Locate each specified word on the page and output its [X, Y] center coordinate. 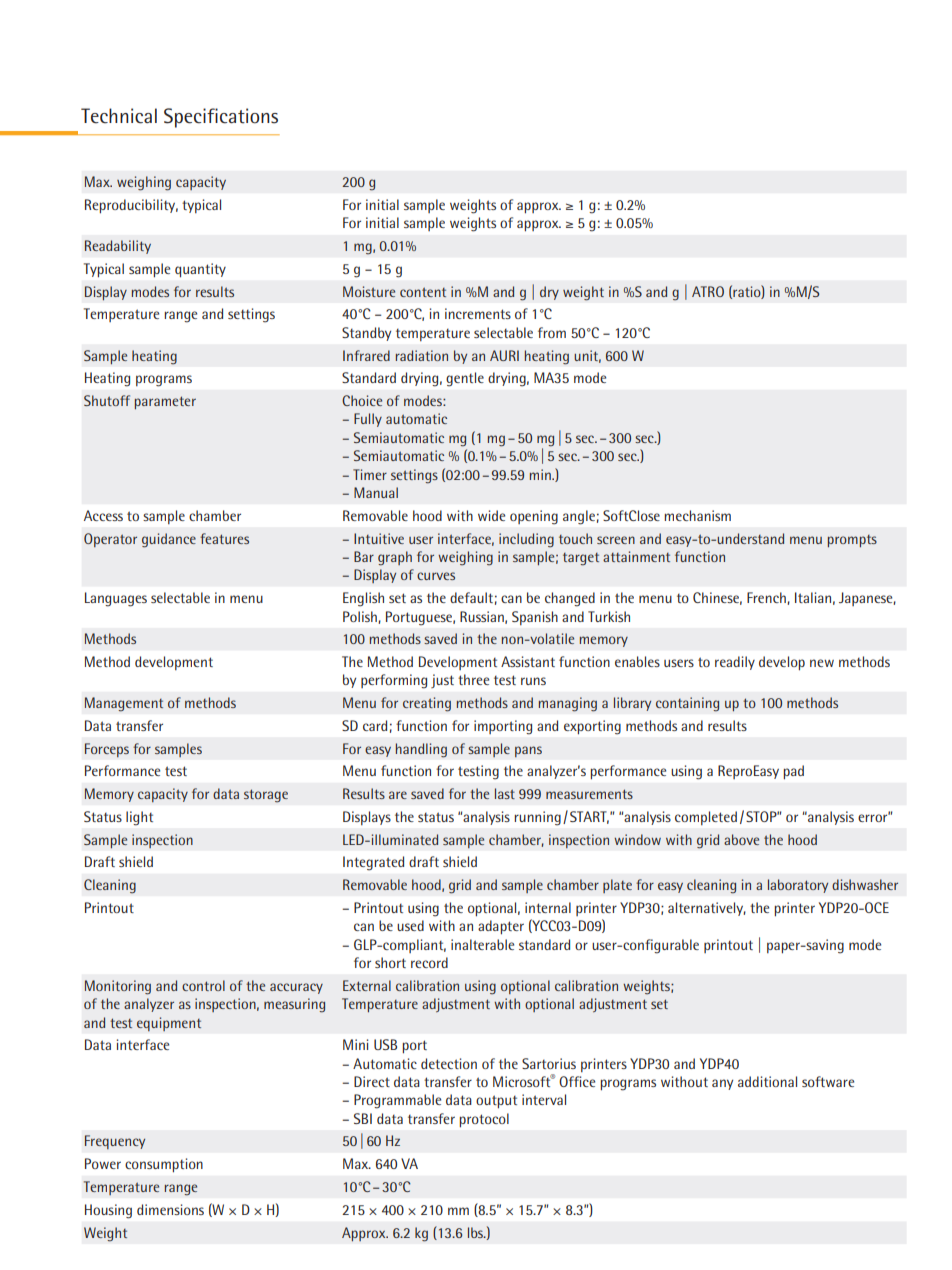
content [423, 292]
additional [767, 1081]
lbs [477, 1232]
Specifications [221, 118]
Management [124, 704]
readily [735, 663]
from [552, 332]
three [473, 679]
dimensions [170, 1209]
